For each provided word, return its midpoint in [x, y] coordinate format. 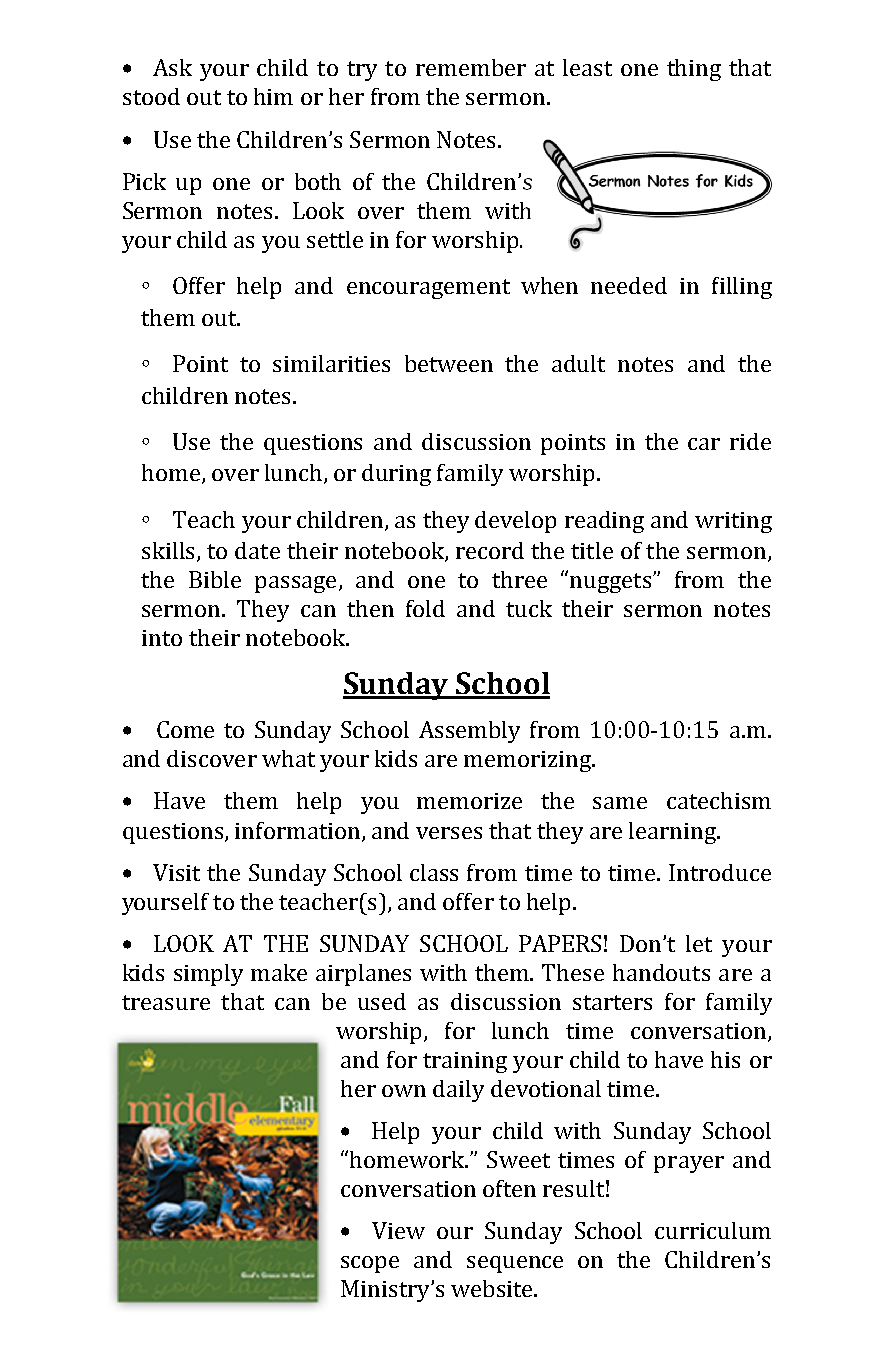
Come [185, 729]
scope [370, 1264]
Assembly [469, 732]
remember [471, 67]
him [273, 96]
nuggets [612, 583]
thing [694, 70]
